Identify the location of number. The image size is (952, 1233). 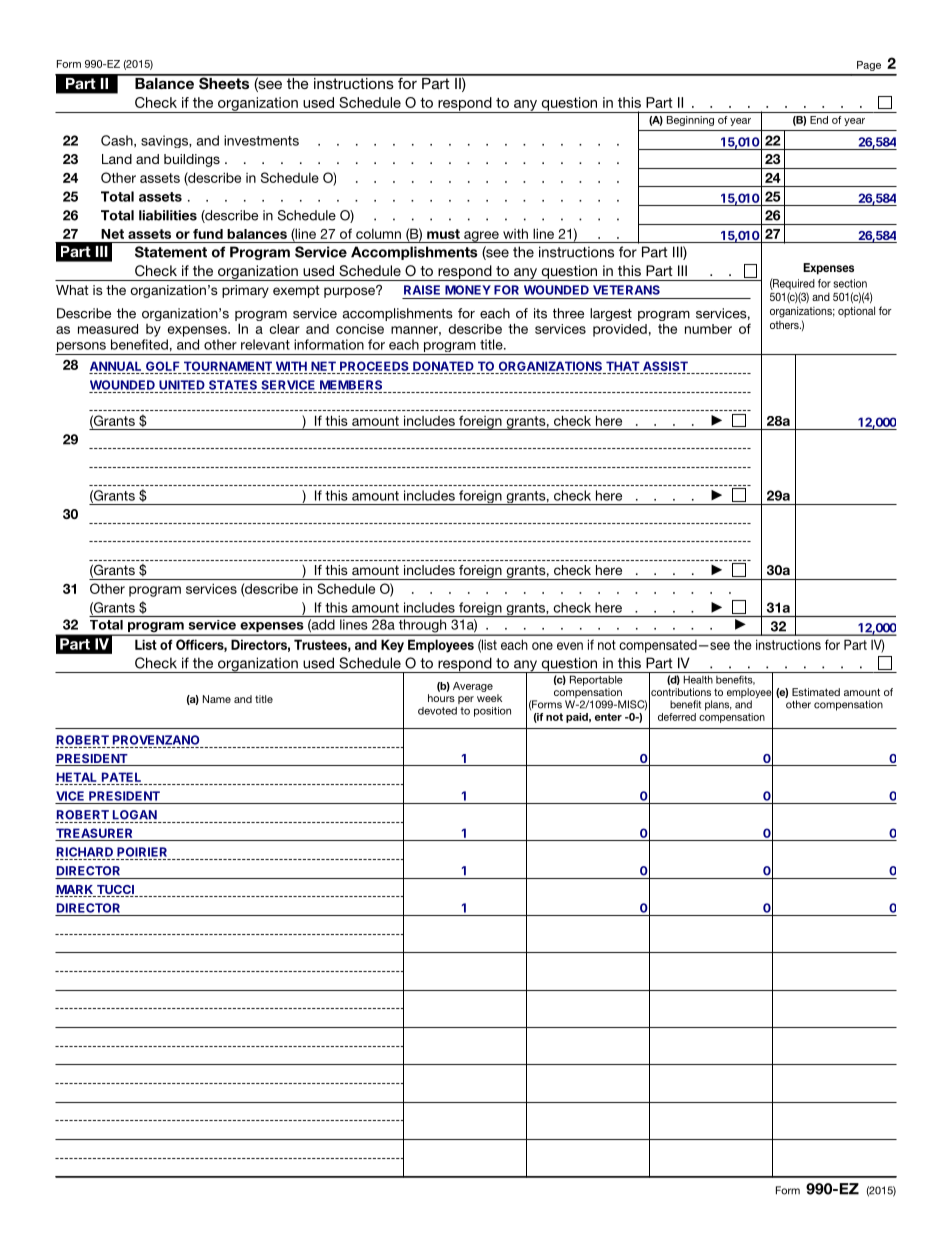
(708, 329).
